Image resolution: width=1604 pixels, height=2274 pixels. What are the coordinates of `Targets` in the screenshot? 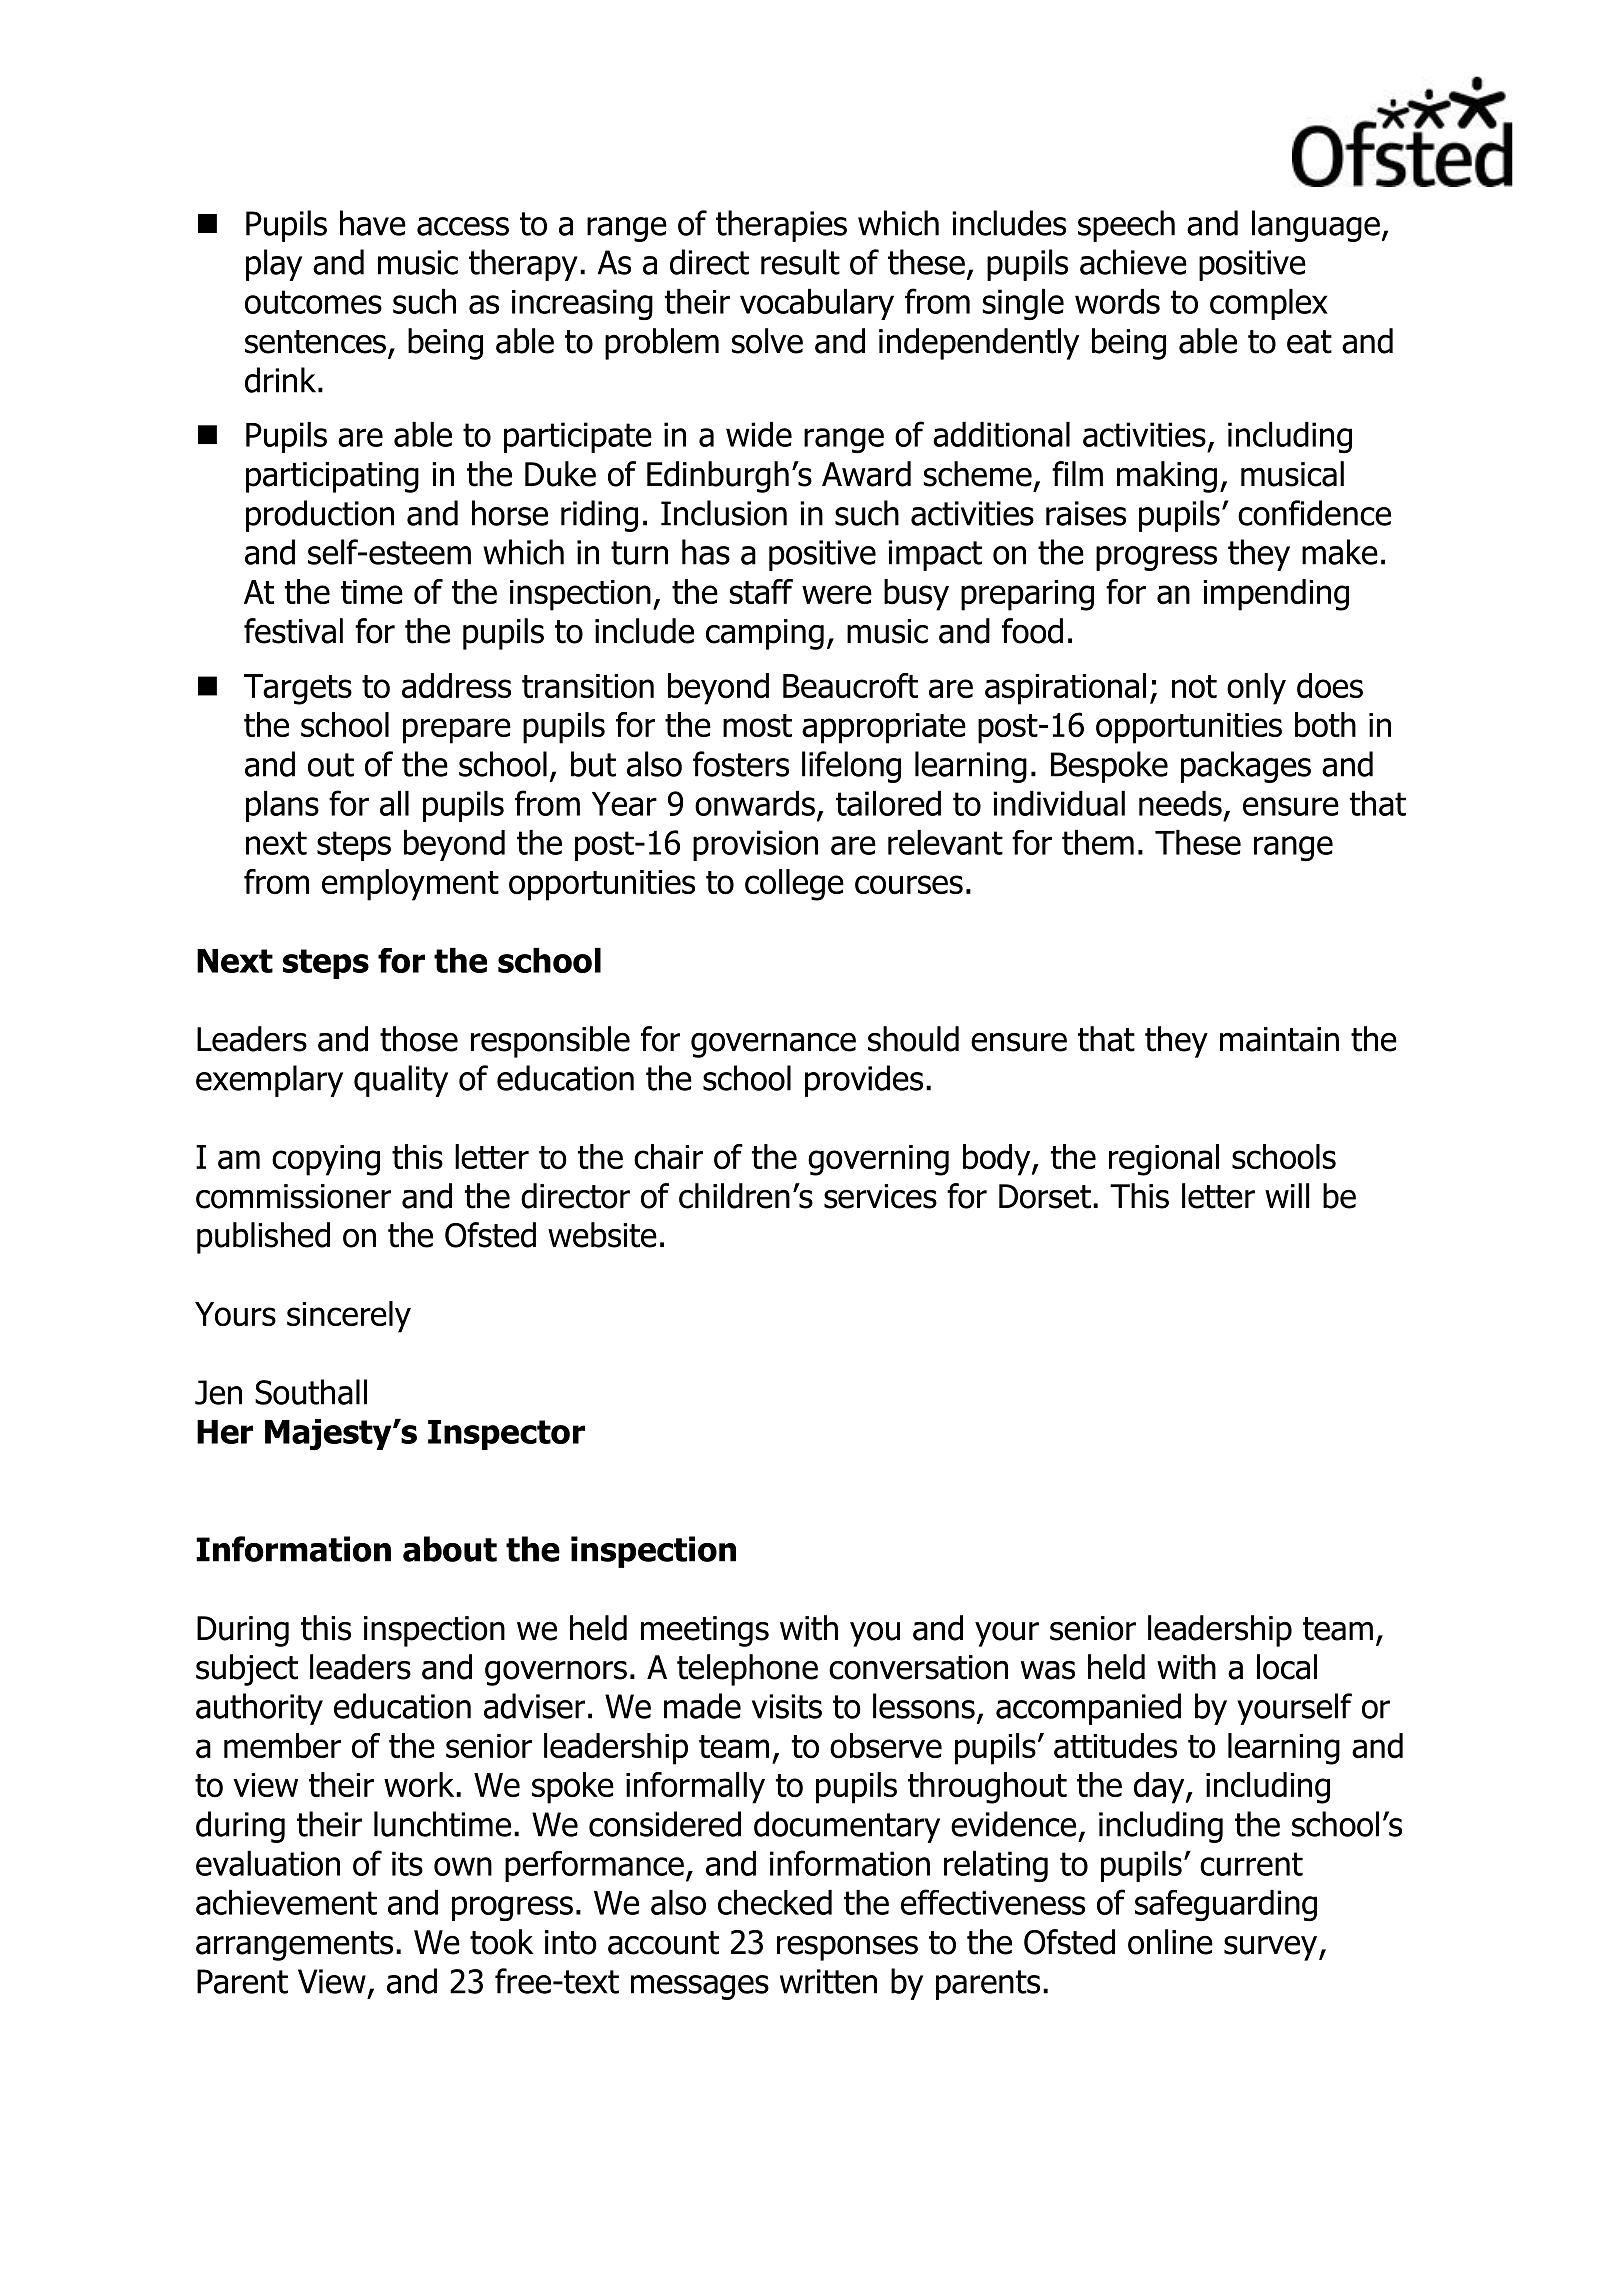 It's located at (298, 689).
